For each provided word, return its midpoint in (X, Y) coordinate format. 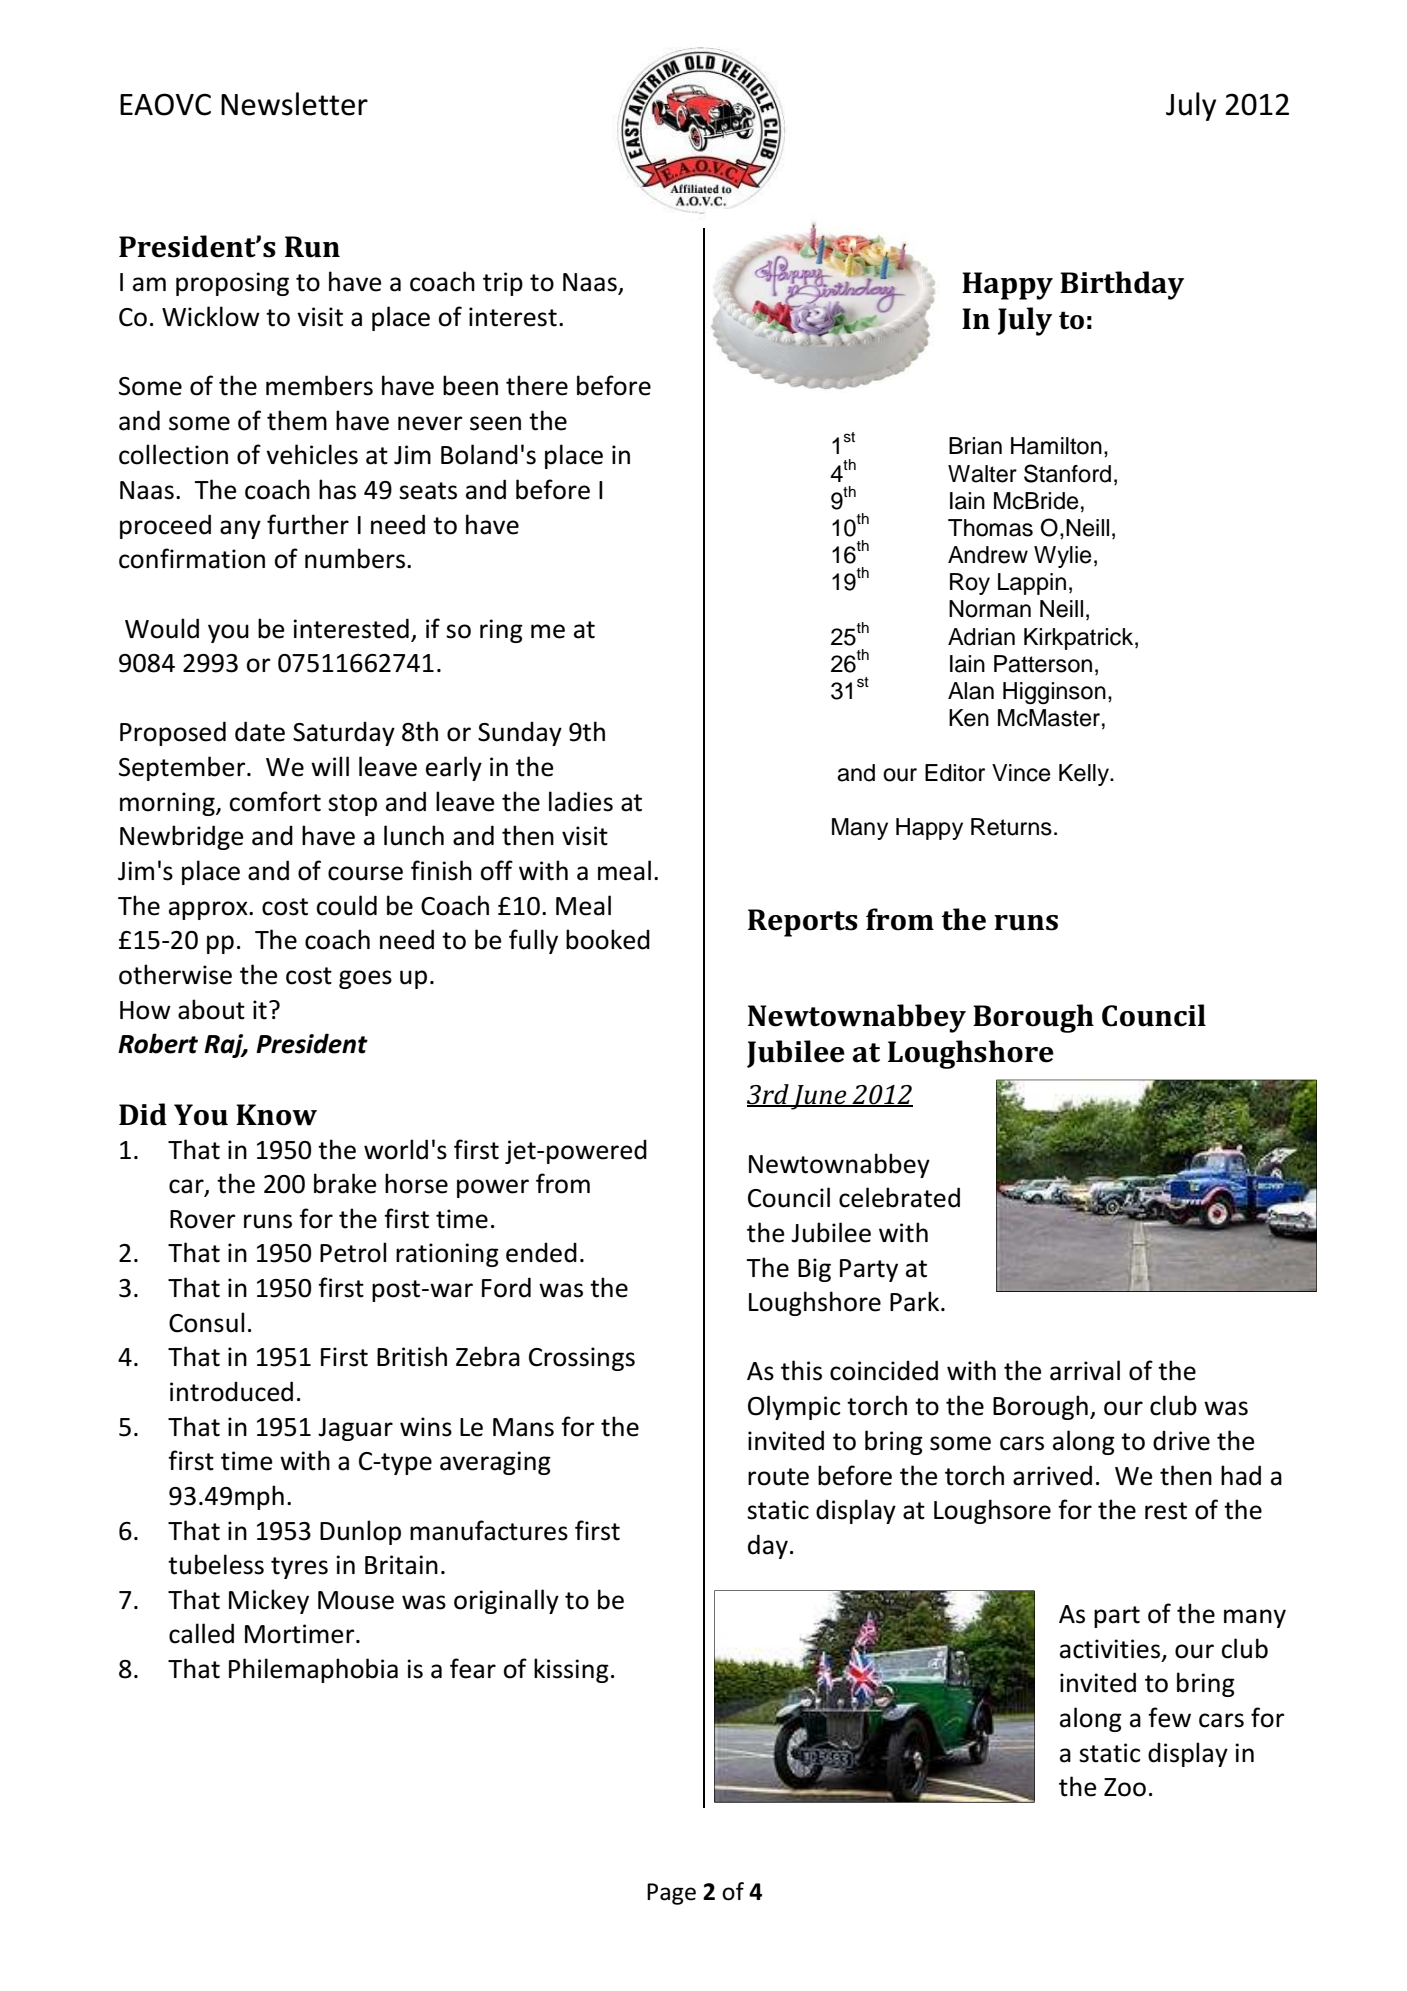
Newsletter (294, 104)
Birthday (1122, 285)
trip (503, 284)
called (201, 1633)
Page (671, 1894)
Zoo (1125, 1787)
